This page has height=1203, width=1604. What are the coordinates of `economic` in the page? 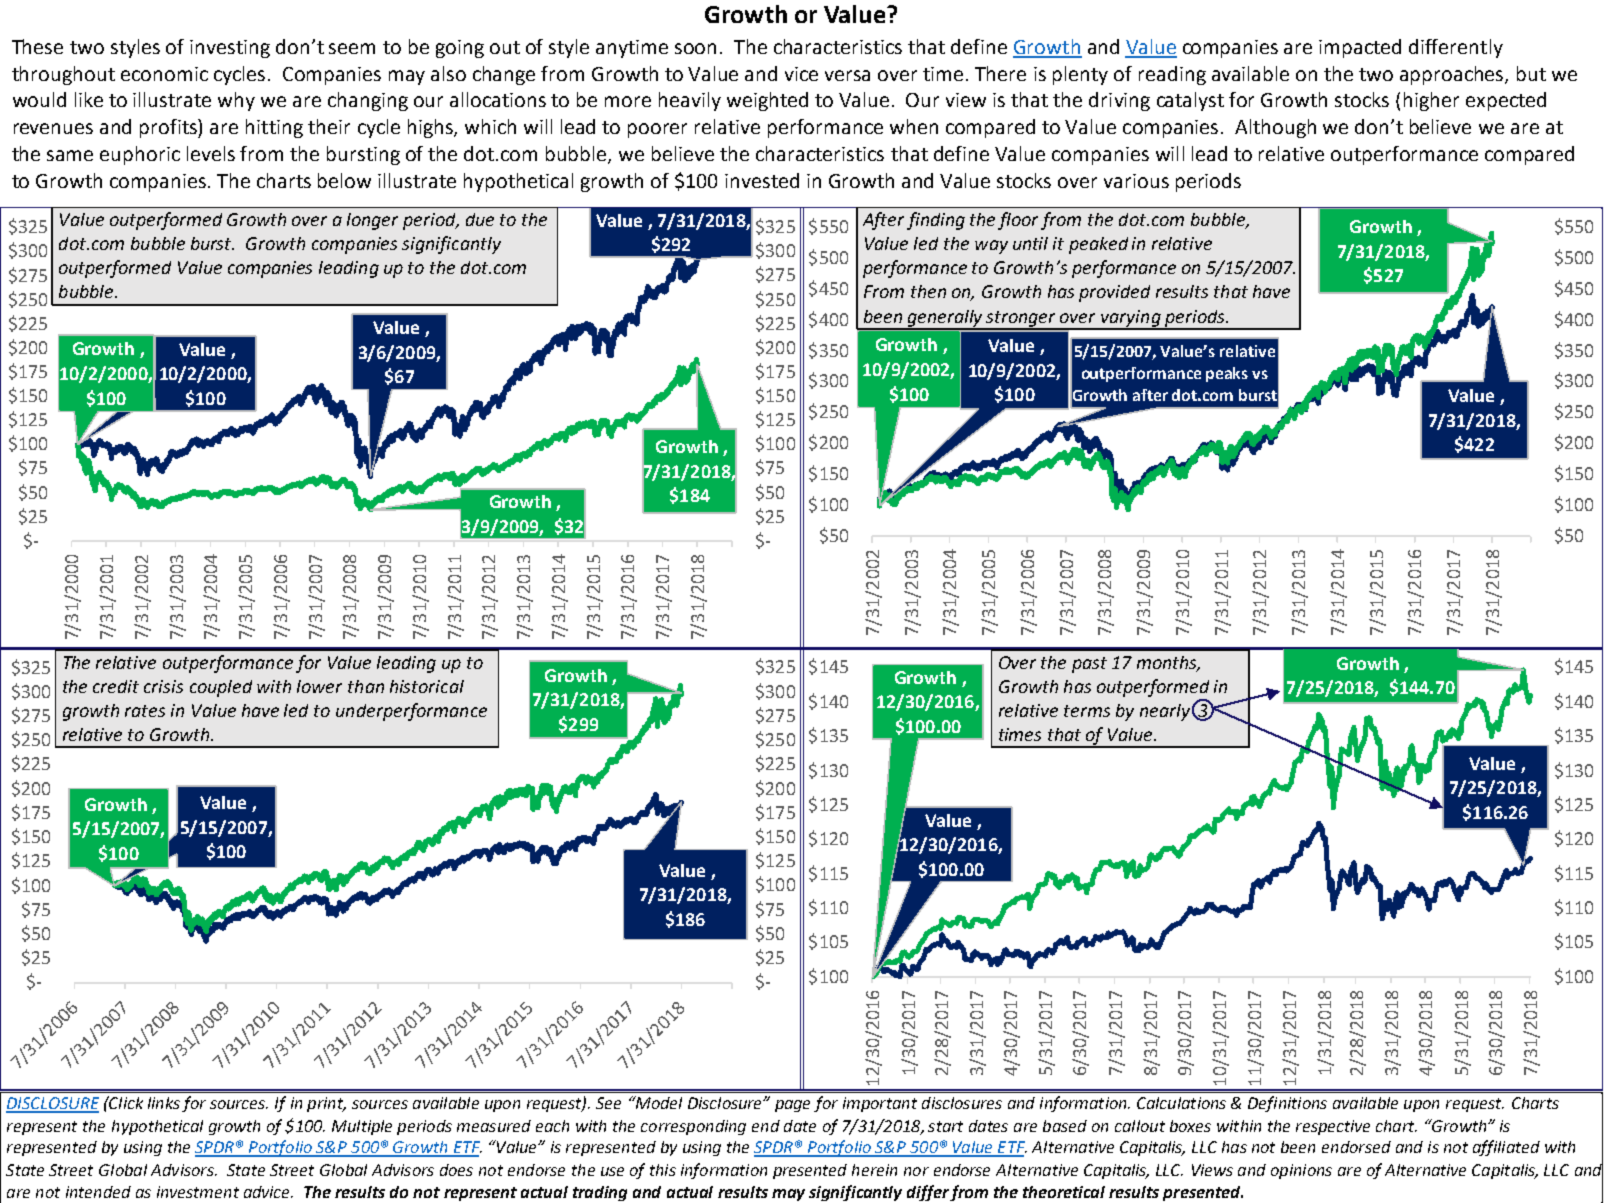 It's located at (164, 74).
